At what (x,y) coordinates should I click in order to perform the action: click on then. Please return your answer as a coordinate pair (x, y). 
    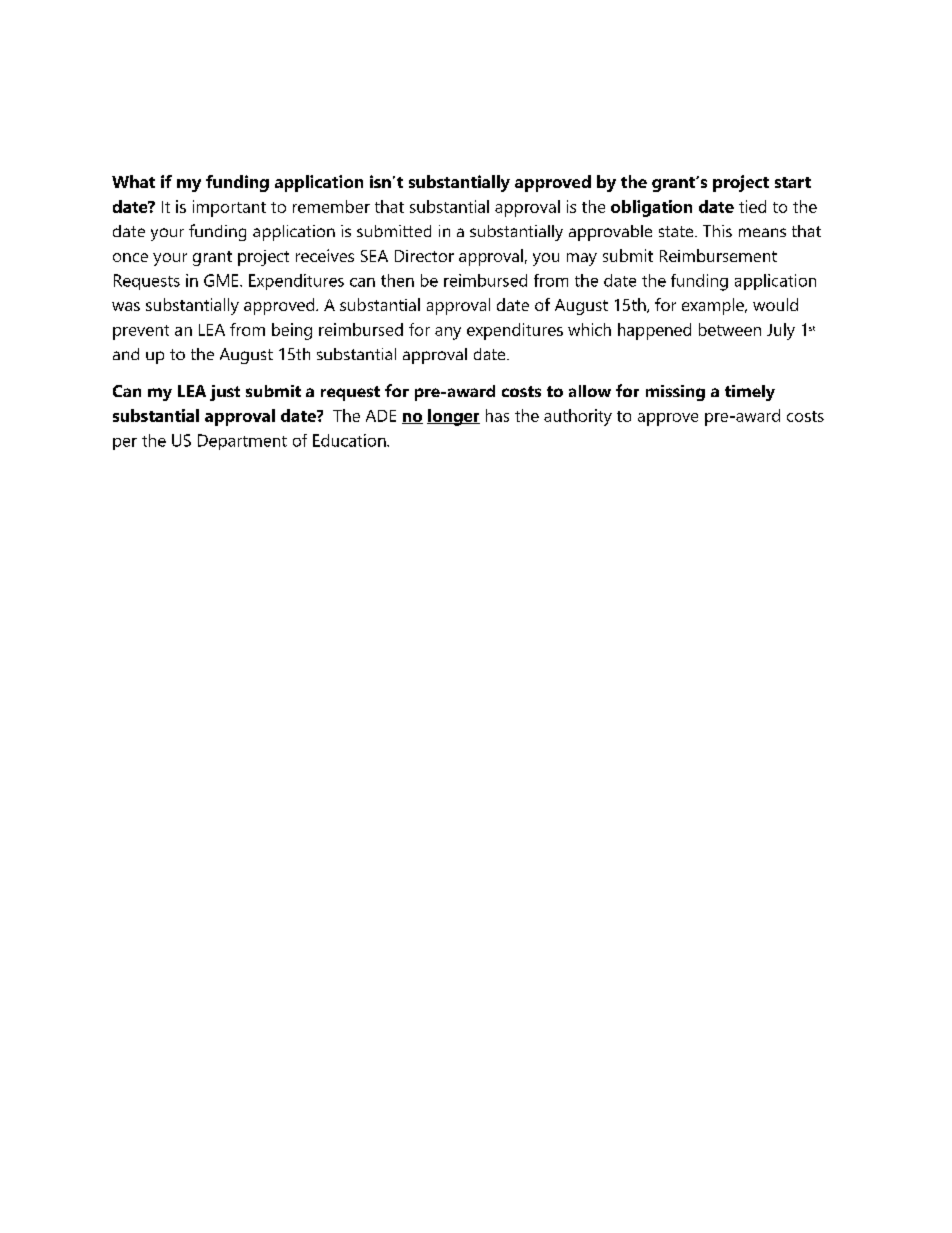
    Looking at the image, I should click on (397, 280).
